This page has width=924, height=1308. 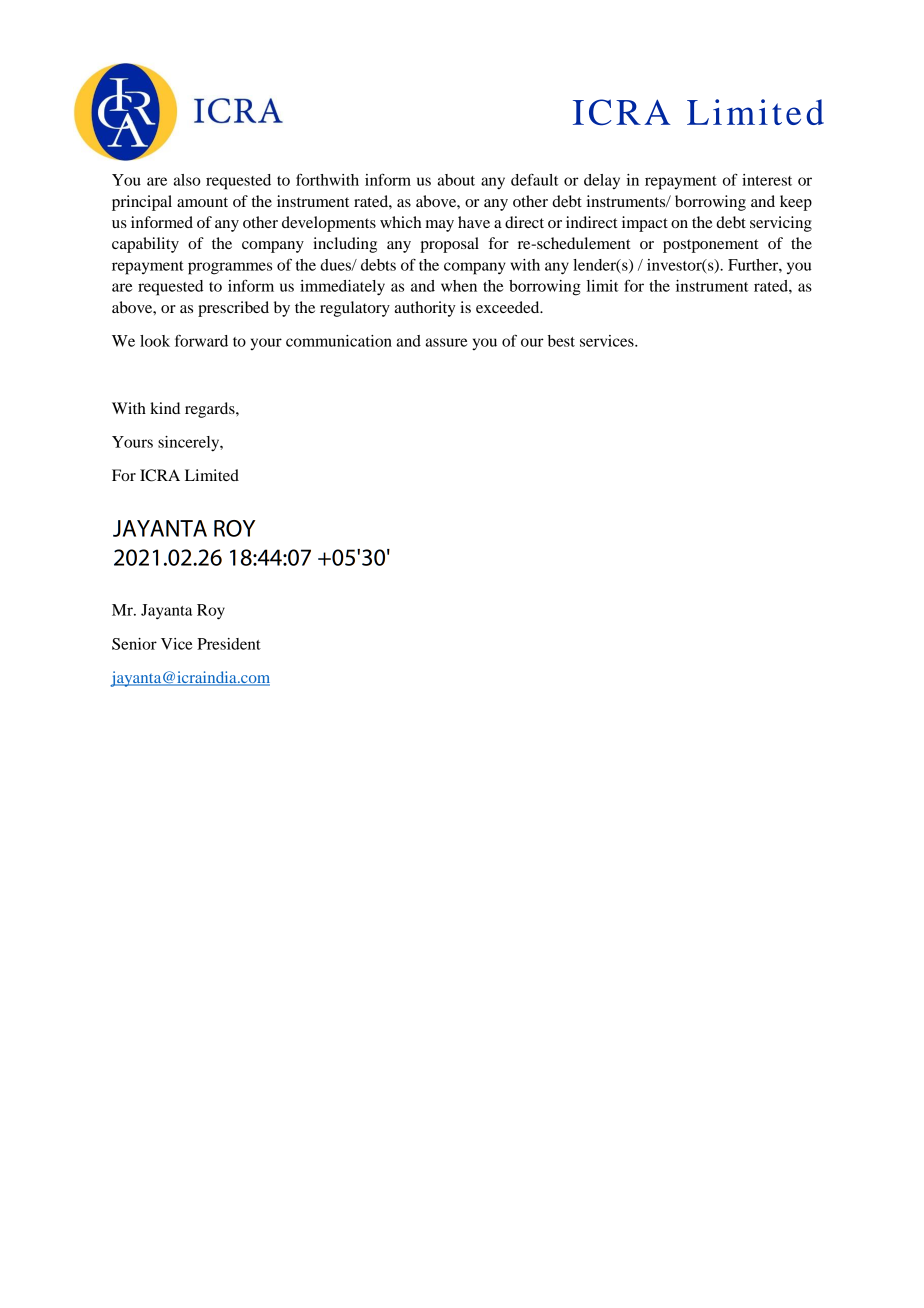 What do you see at coordinates (339, 341) in the page?
I see `communication` at bounding box center [339, 341].
